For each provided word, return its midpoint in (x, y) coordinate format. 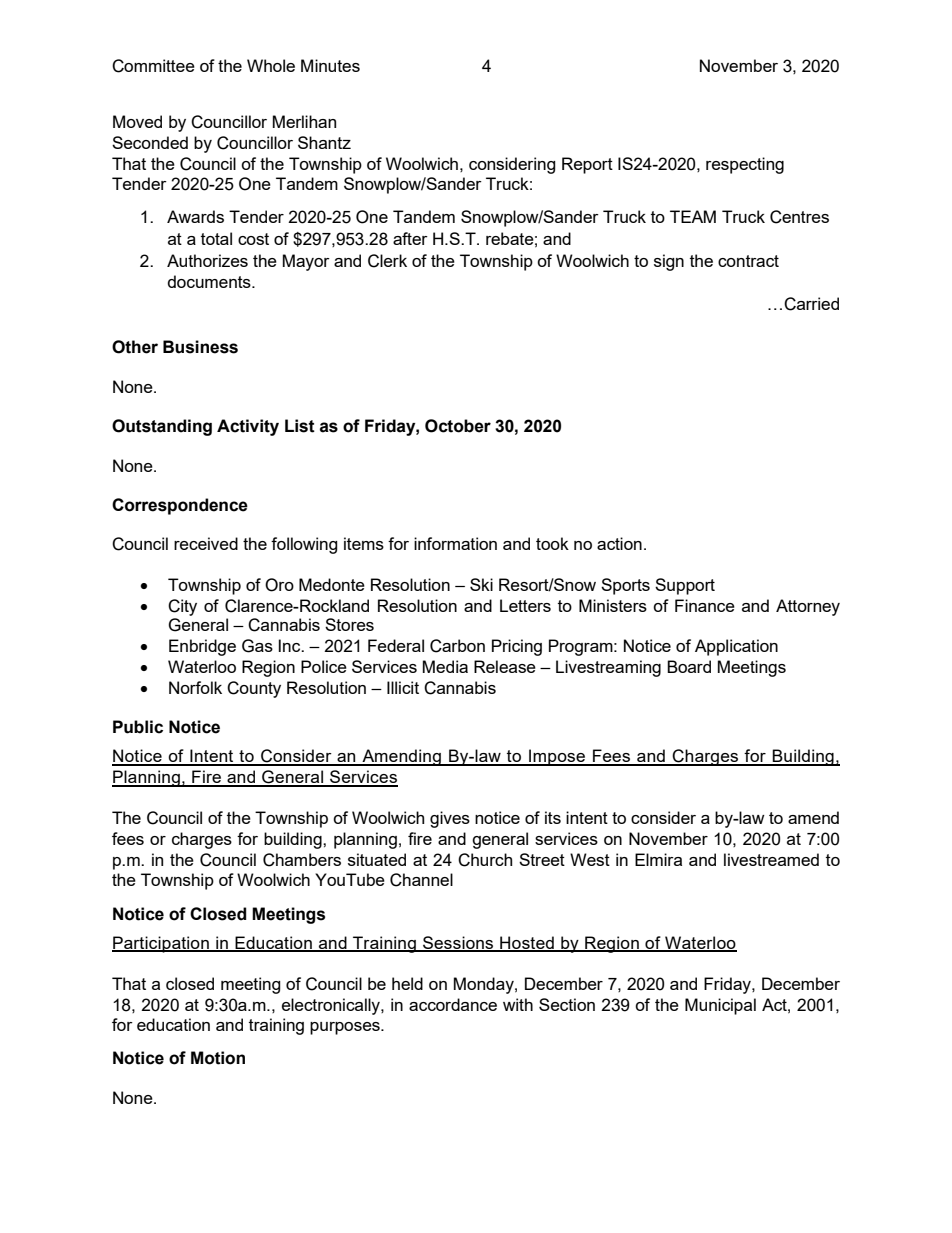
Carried (811, 304)
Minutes (330, 65)
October (458, 426)
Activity (248, 427)
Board (689, 666)
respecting (745, 165)
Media (445, 666)
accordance (453, 1004)
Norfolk (195, 687)
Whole (271, 65)
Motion (218, 1058)
